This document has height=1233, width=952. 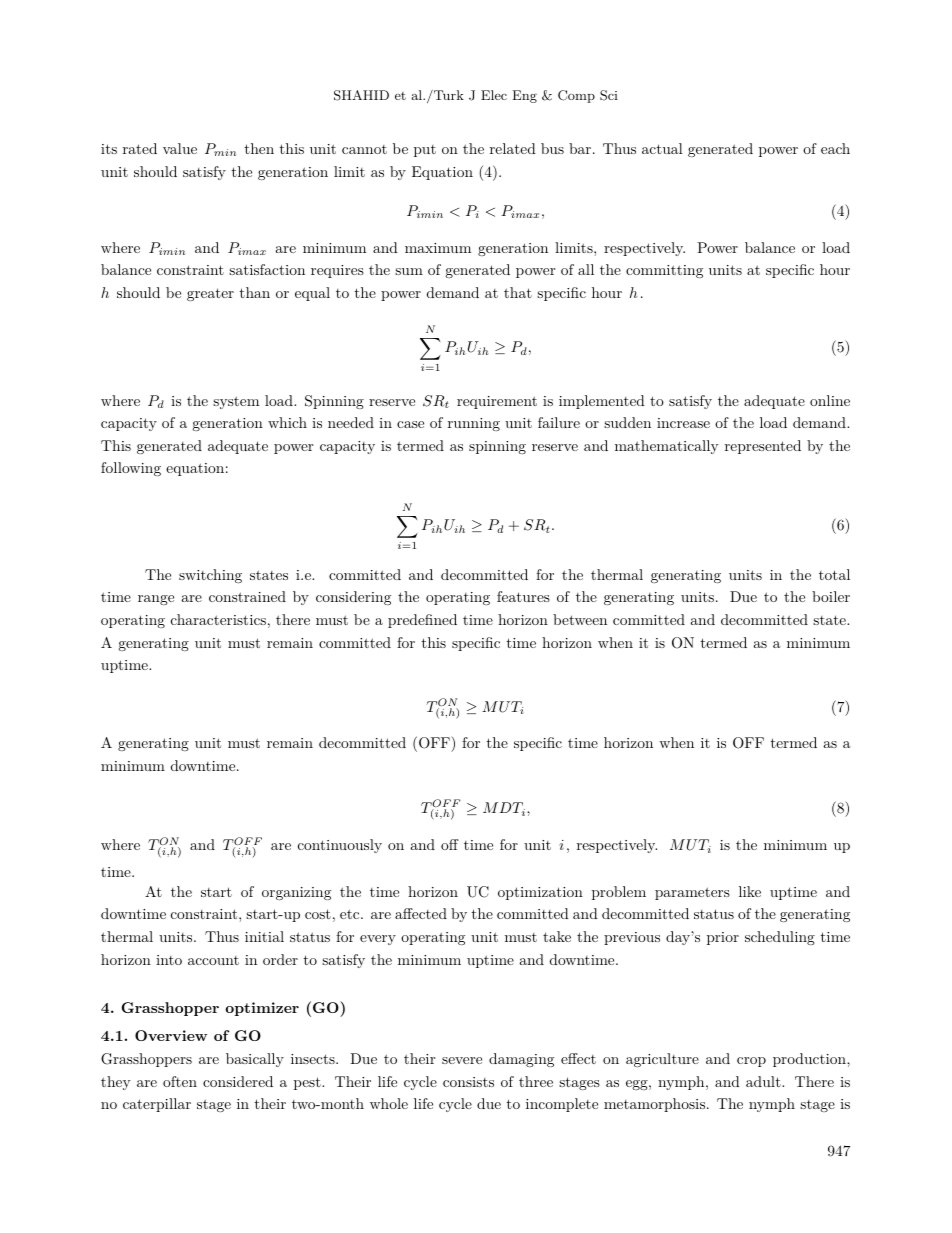 What do you see at coordinates (180, 1081) in the document?
I see `often` at bounding box center [180, 1081].
